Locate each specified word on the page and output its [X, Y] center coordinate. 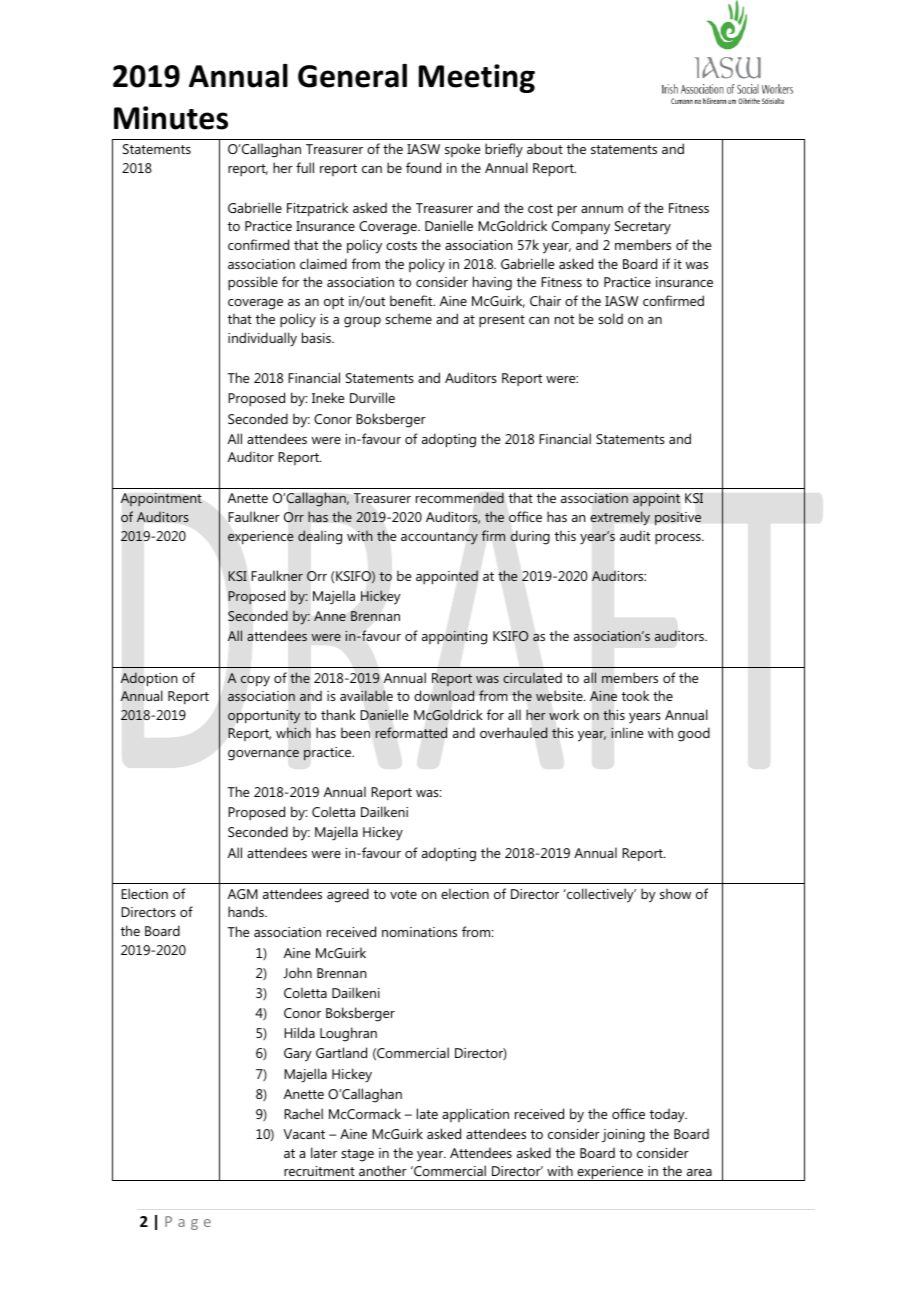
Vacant [304, 1134]
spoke [463, 150]
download [444, 695]
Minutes [171, 118]
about [545, 148]
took [635, 695]
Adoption [149, 679]
